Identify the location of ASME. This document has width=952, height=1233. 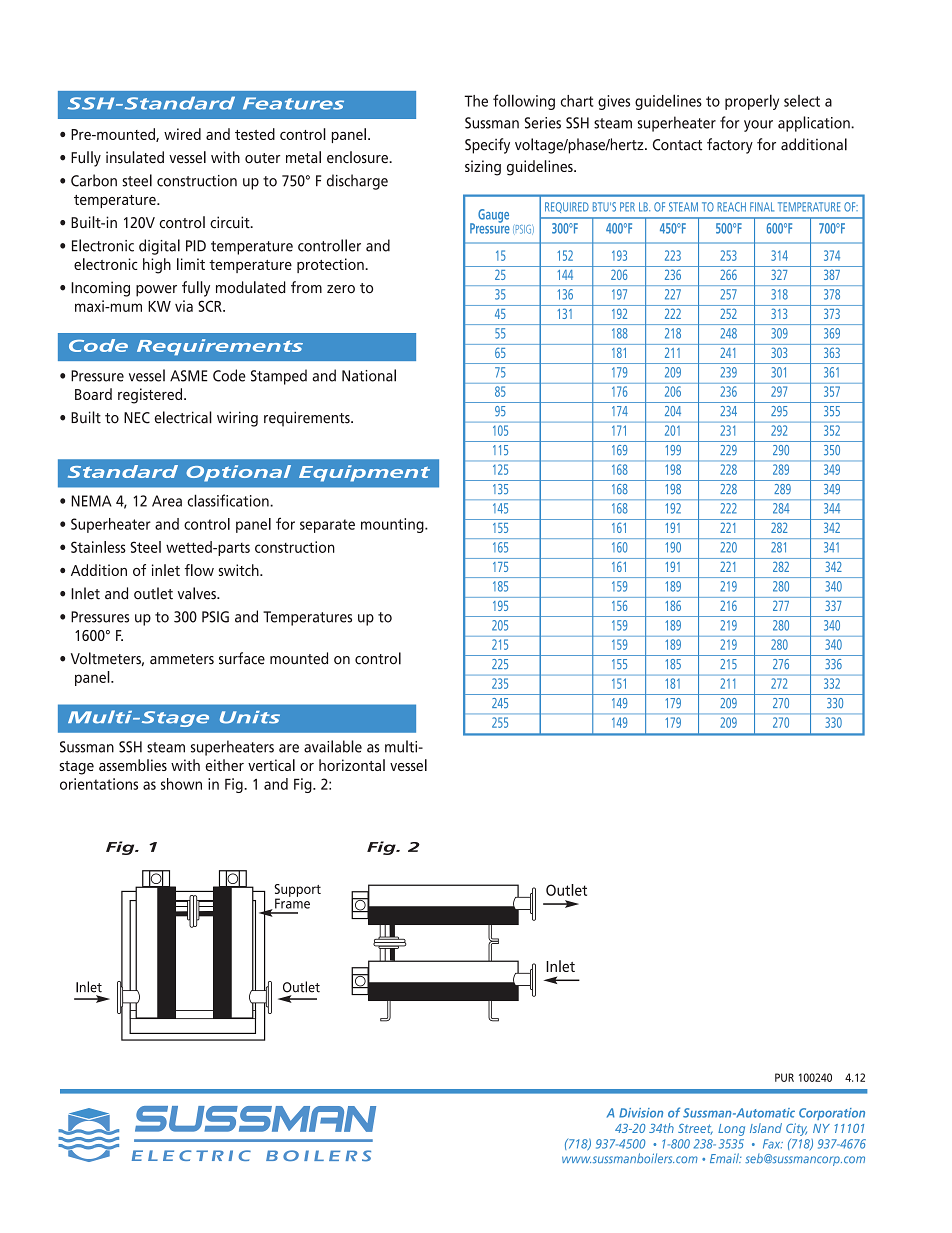
(189, 376).
